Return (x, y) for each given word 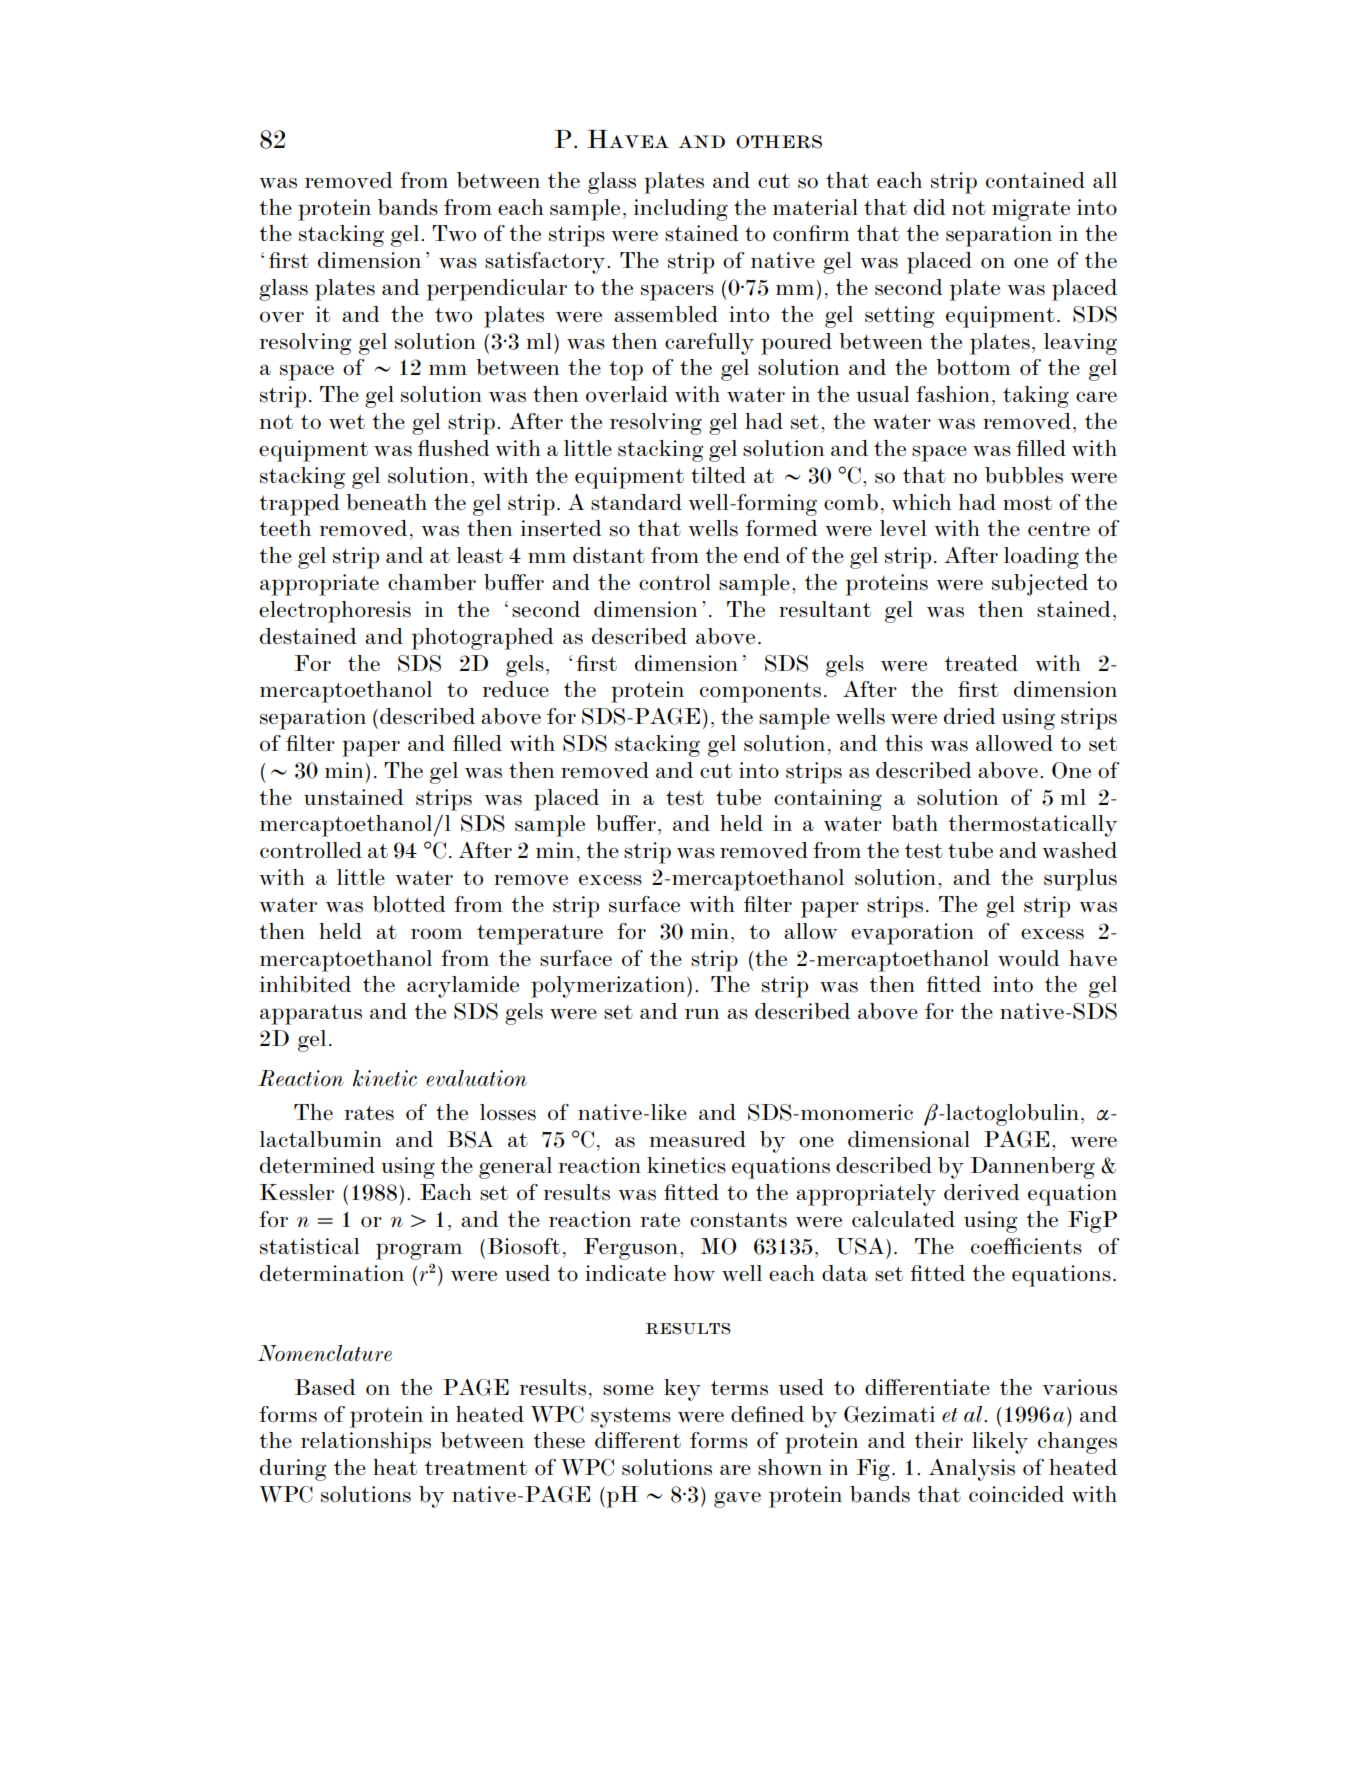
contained (1035, 180)
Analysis (972, 1470)
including (681, 210)
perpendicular (496, 290)
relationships (366, 1443)
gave (737, 1499)
